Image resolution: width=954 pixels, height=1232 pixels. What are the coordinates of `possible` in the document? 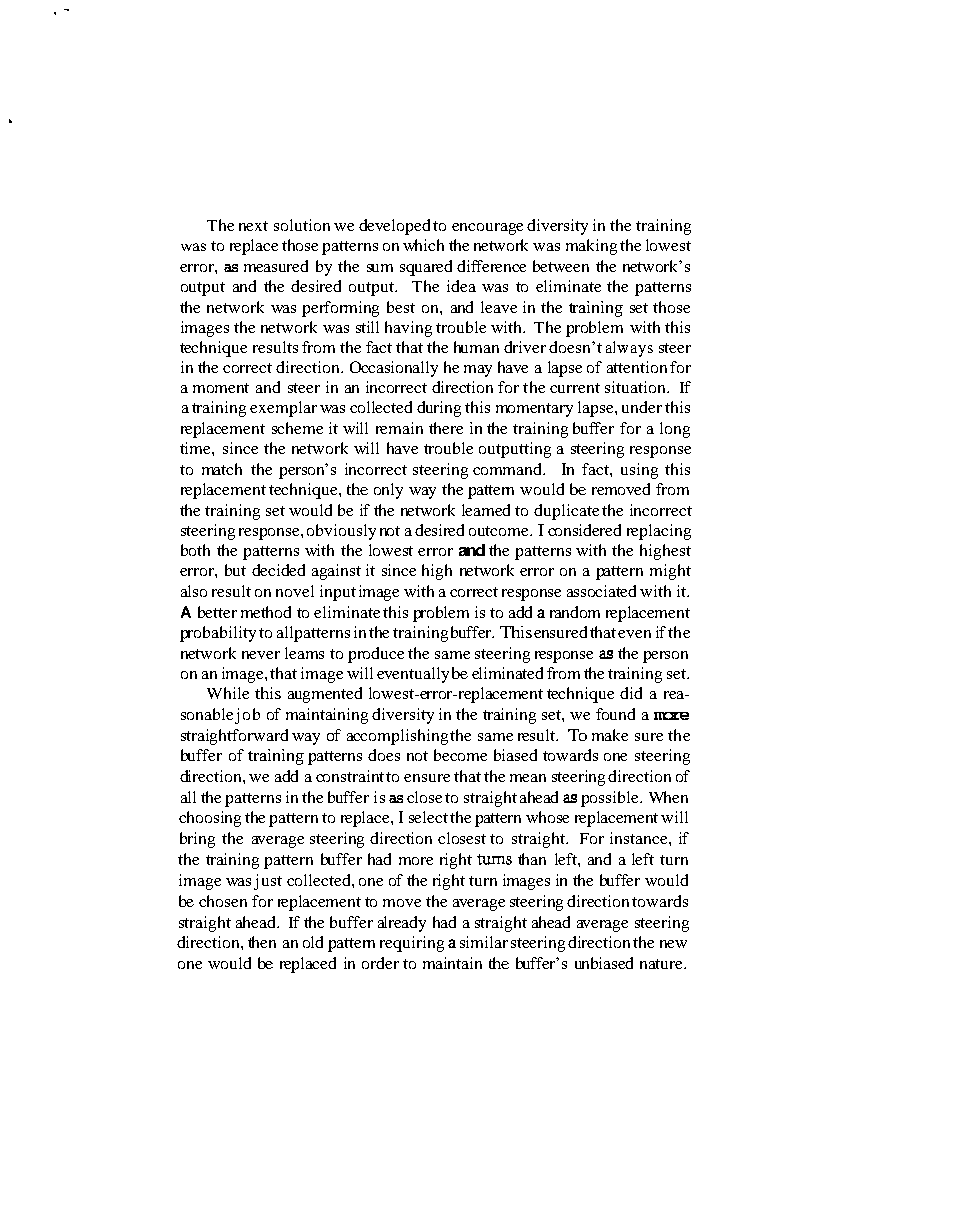 It's located at (611, 799).
